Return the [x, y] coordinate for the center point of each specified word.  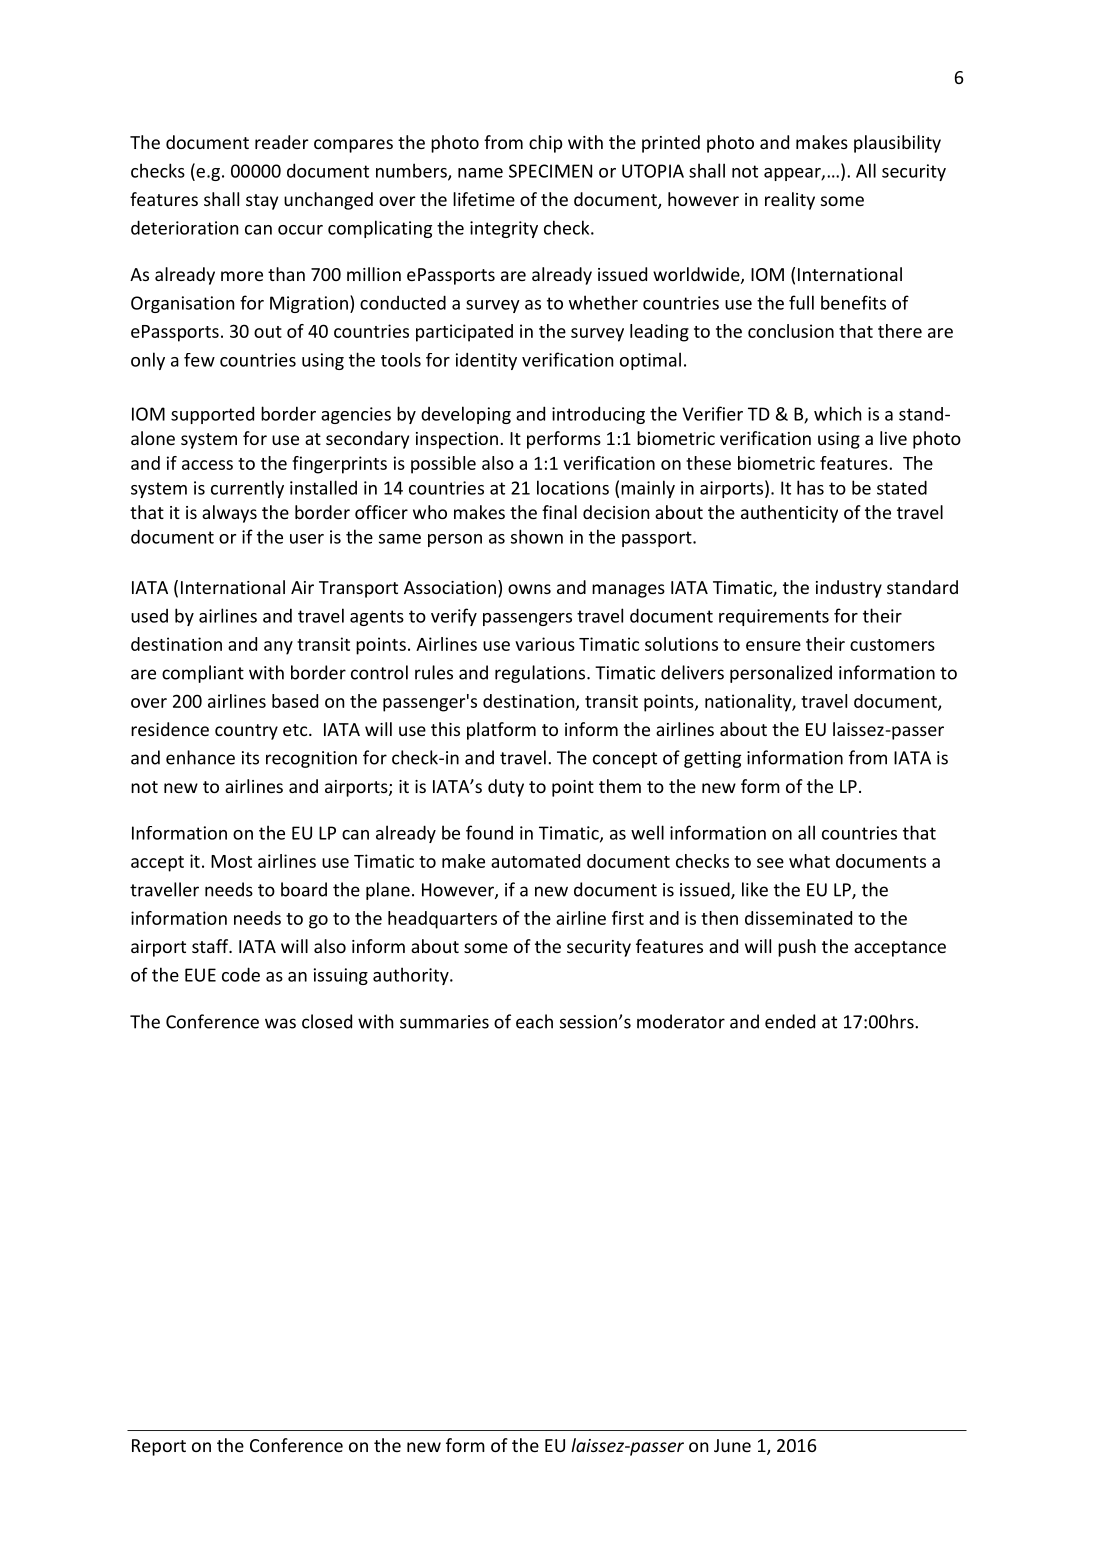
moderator [681, 1021]
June [732, 1445]
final [559, 512]
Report [159, 1447]
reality [790, 201]
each [534, 1021]
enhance [200, 757]
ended [790, 1021]
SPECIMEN [550, 171]
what [809, 861]
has [810, 487]
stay [262, 202]
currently [247, 489]
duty [506, 788]
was [280, 1023]
